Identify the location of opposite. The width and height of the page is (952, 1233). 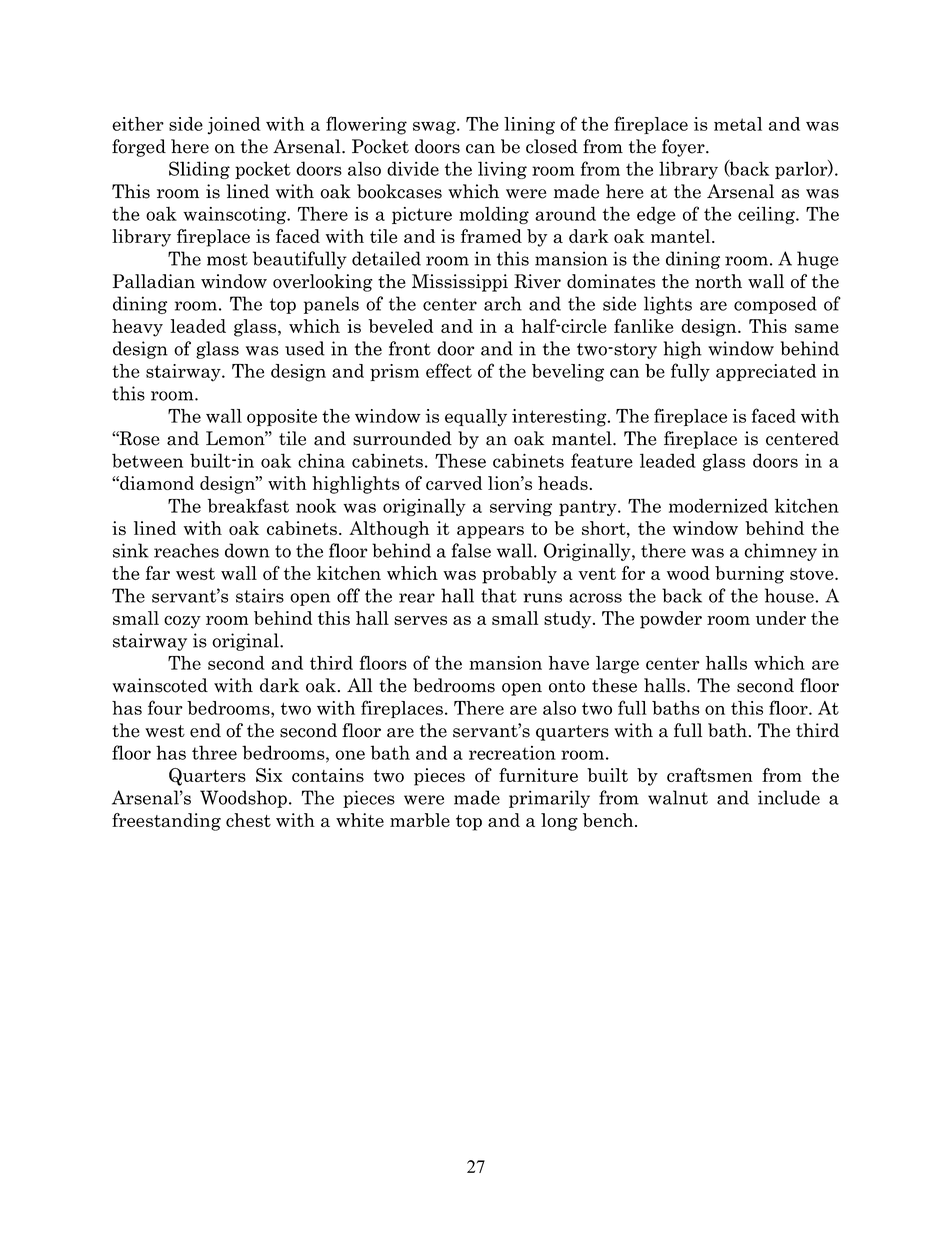
(282, 417).
